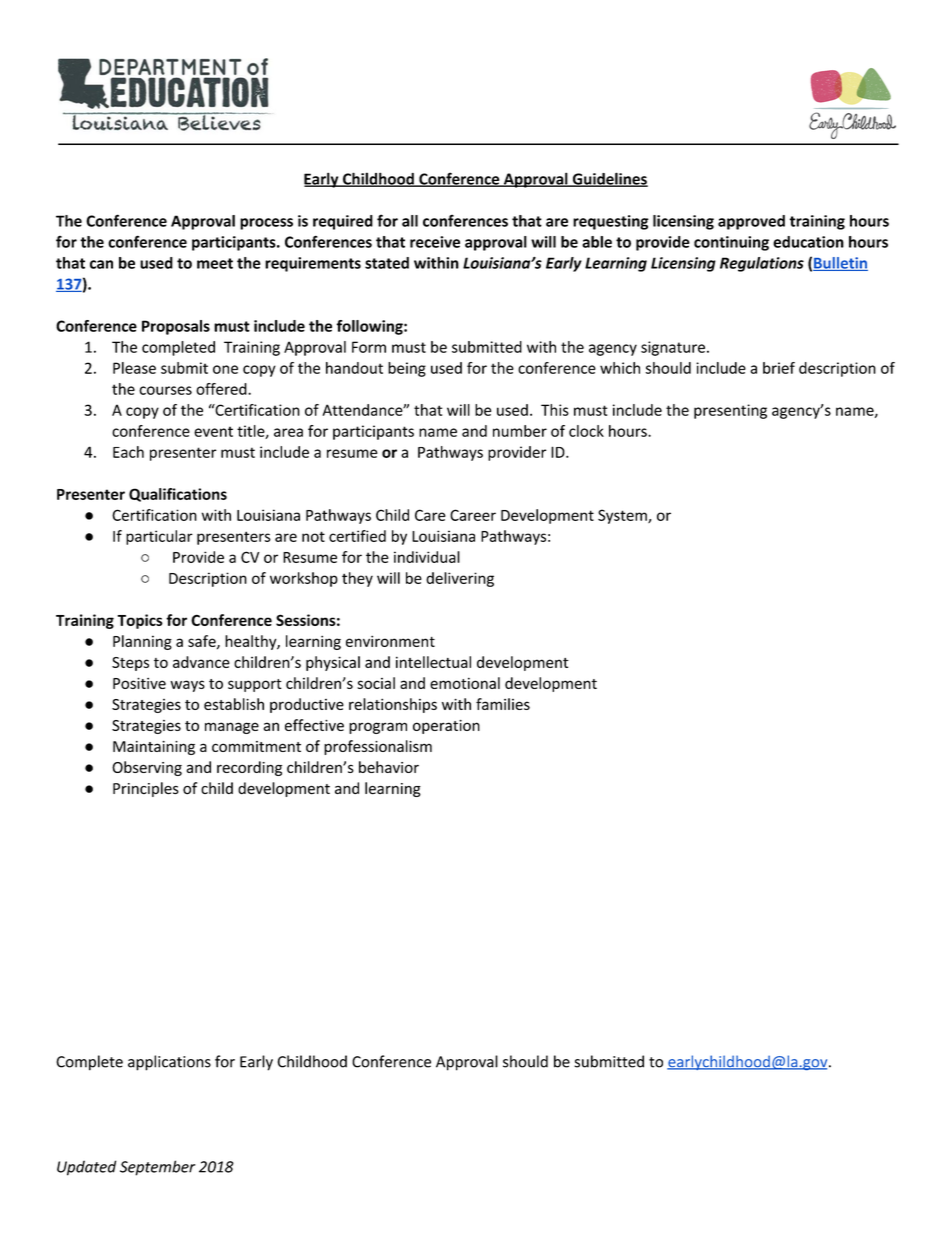 This page has height=1233, width=952. I want to click on meet, so click(215, 263).
